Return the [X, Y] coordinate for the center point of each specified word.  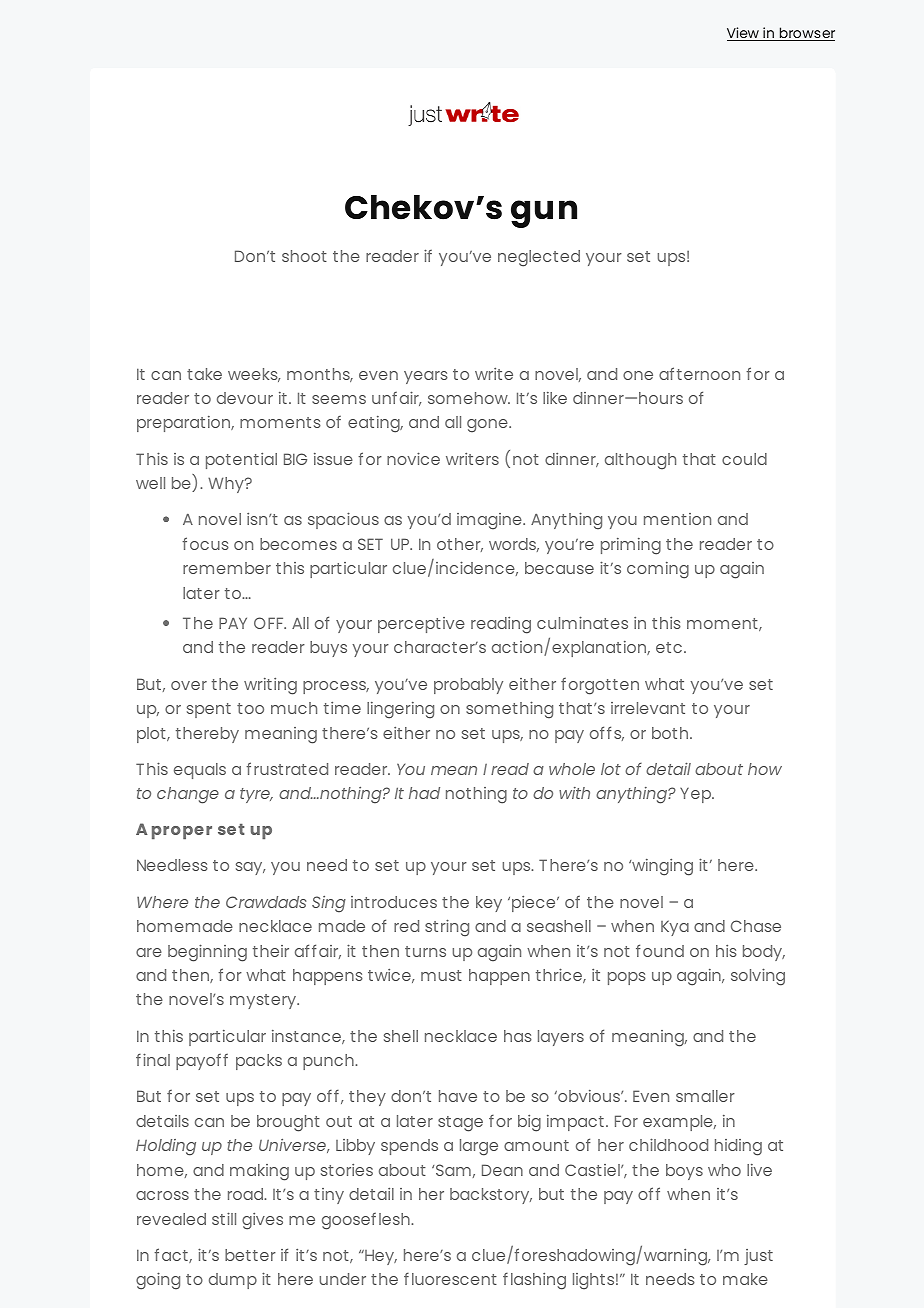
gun [544, 214]
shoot [304, 256]
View [744, 34]
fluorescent [450, 1278]
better [250, 1255]
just [758, 1257]
